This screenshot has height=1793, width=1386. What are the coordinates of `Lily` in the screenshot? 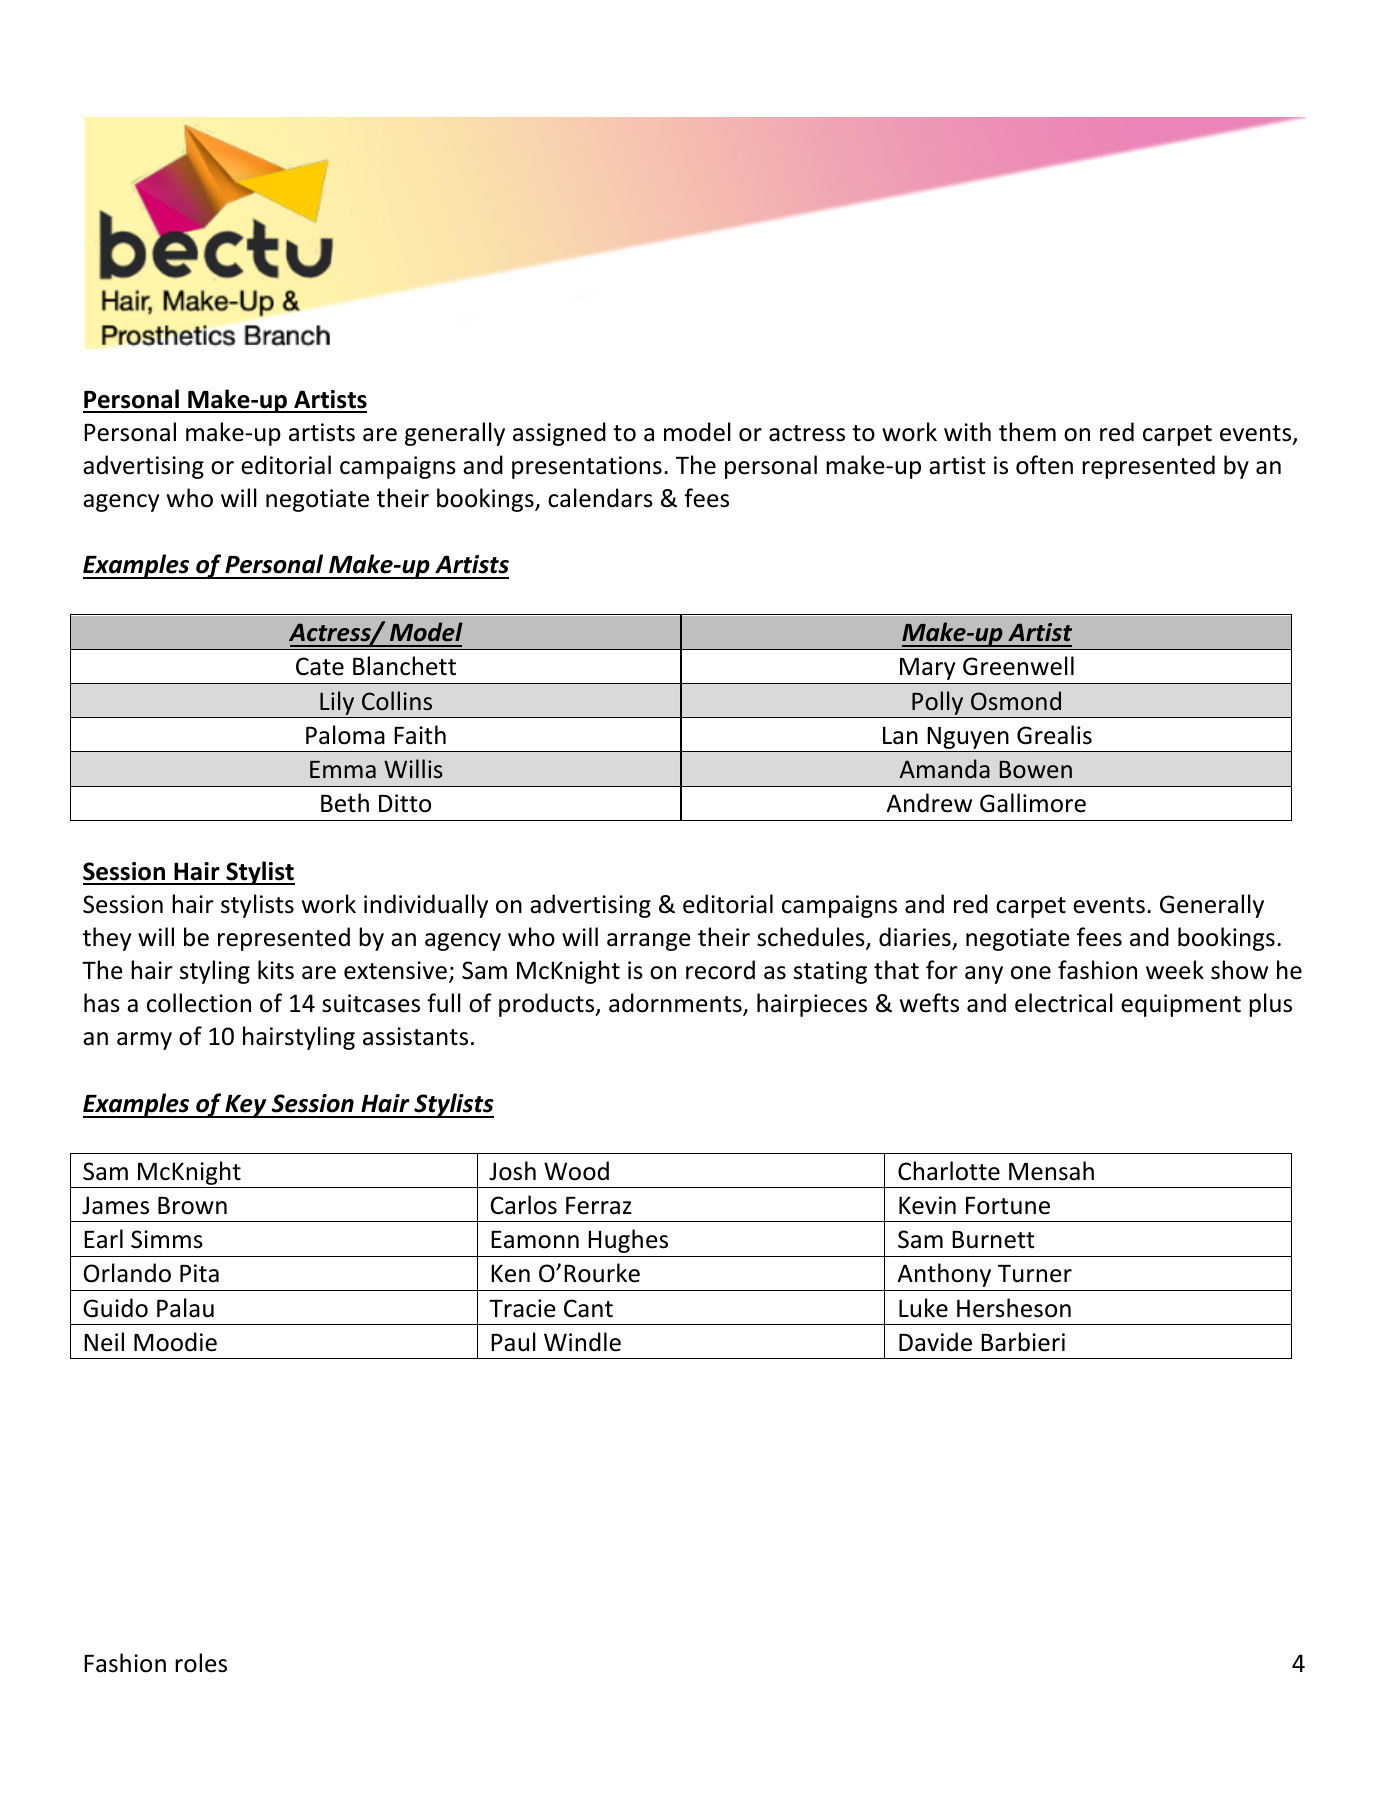 It's located at (337, 703).
